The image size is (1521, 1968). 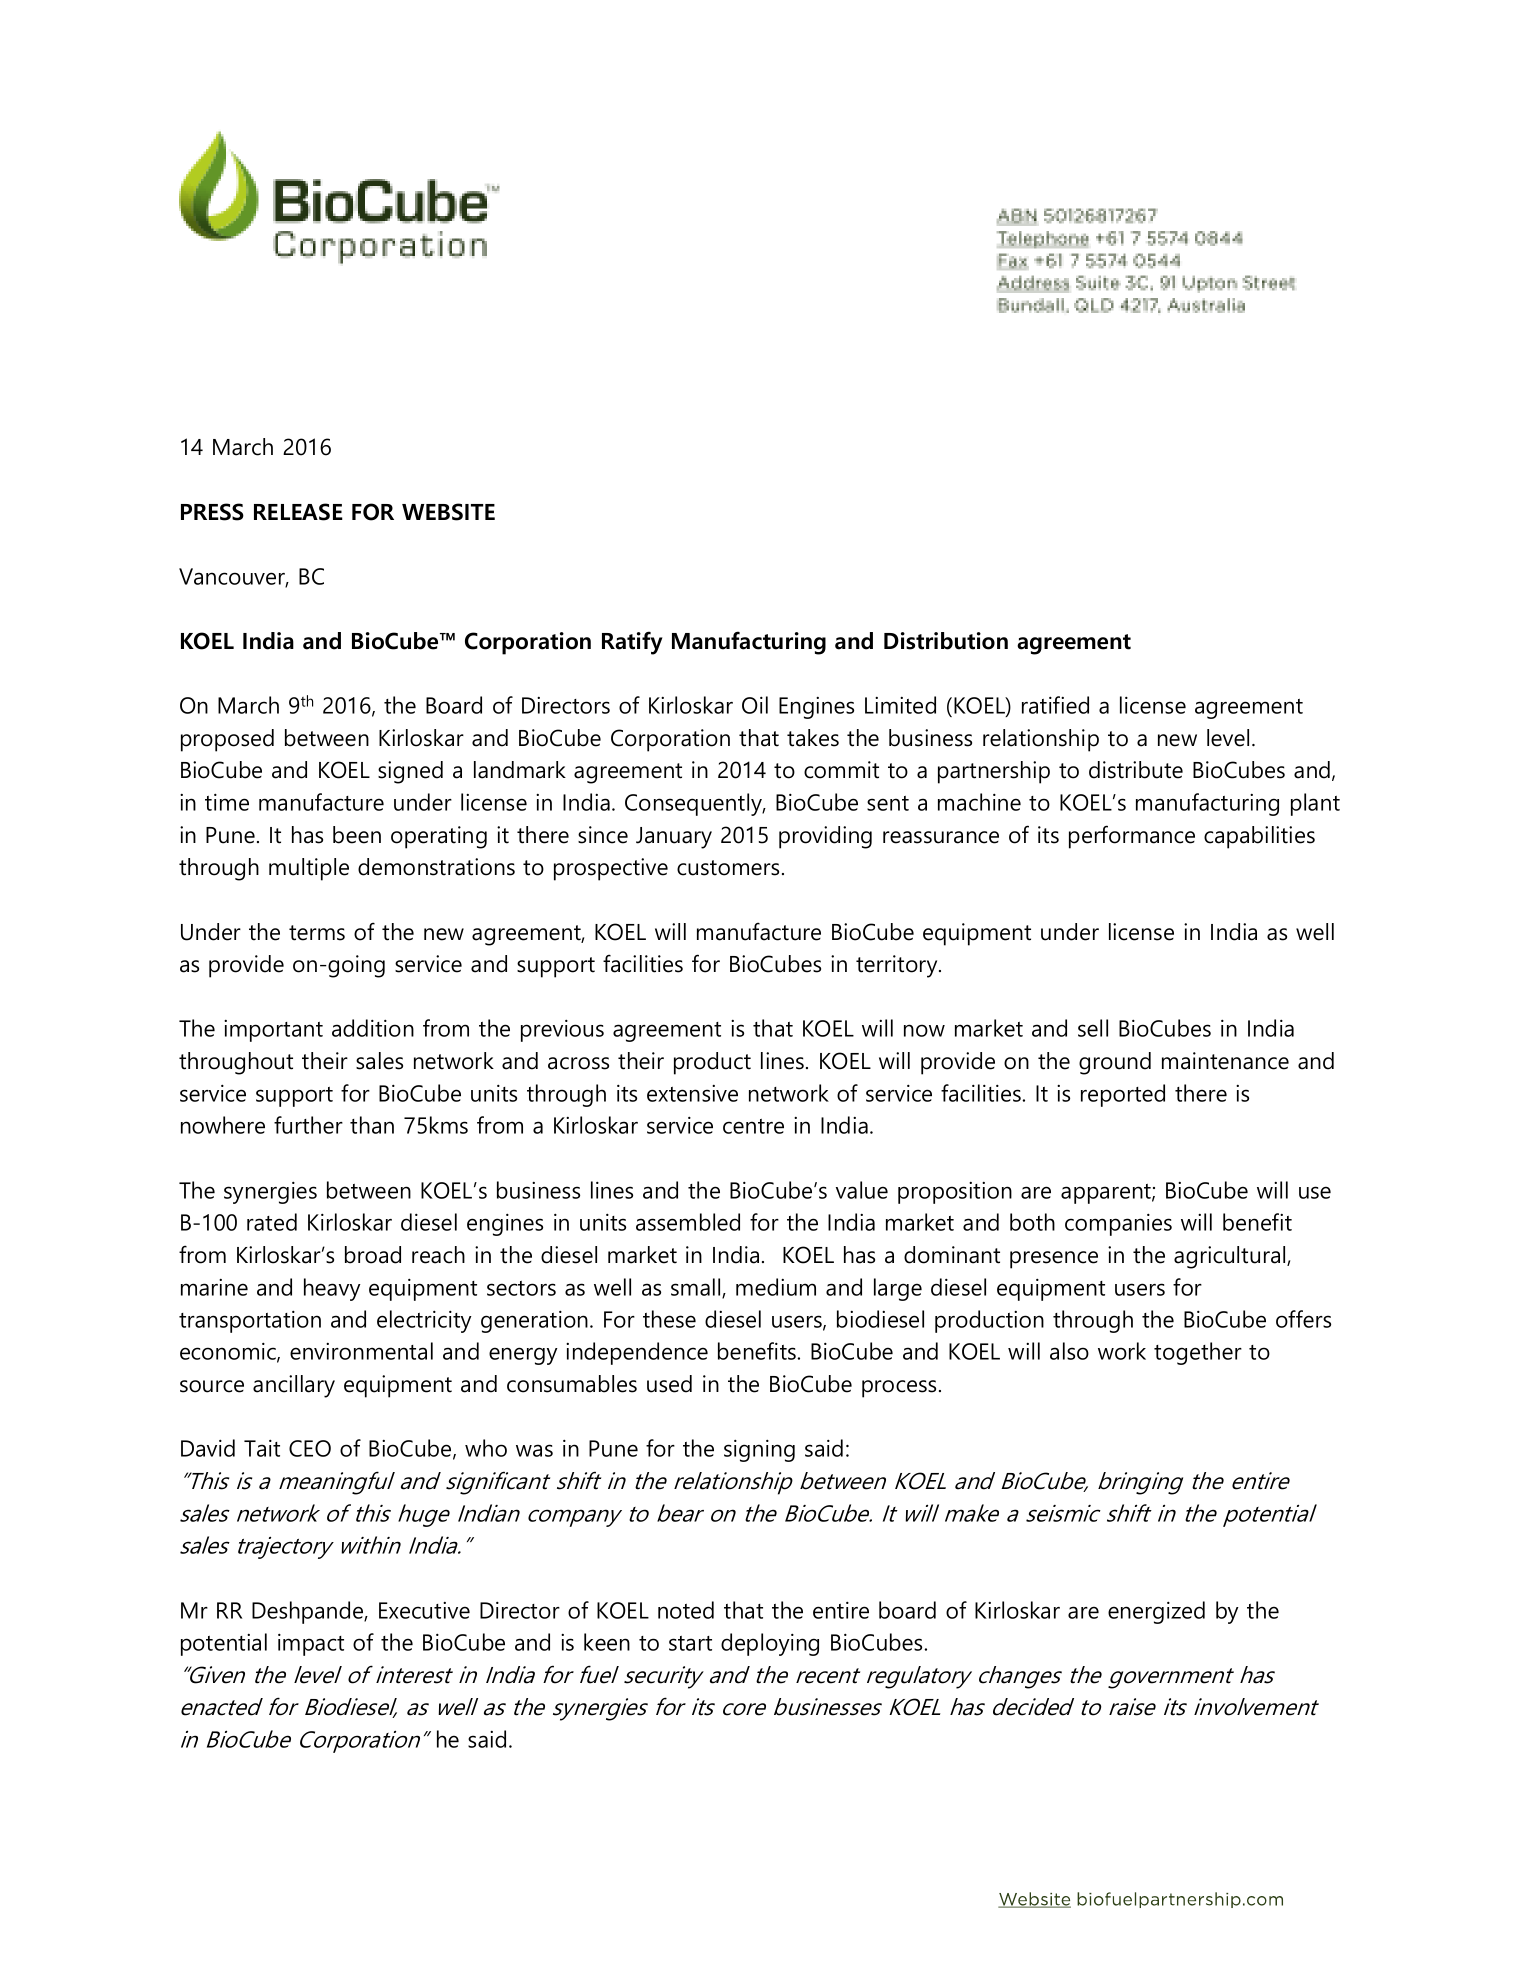 I want to click on broad, so click(x=373, y=1255).
